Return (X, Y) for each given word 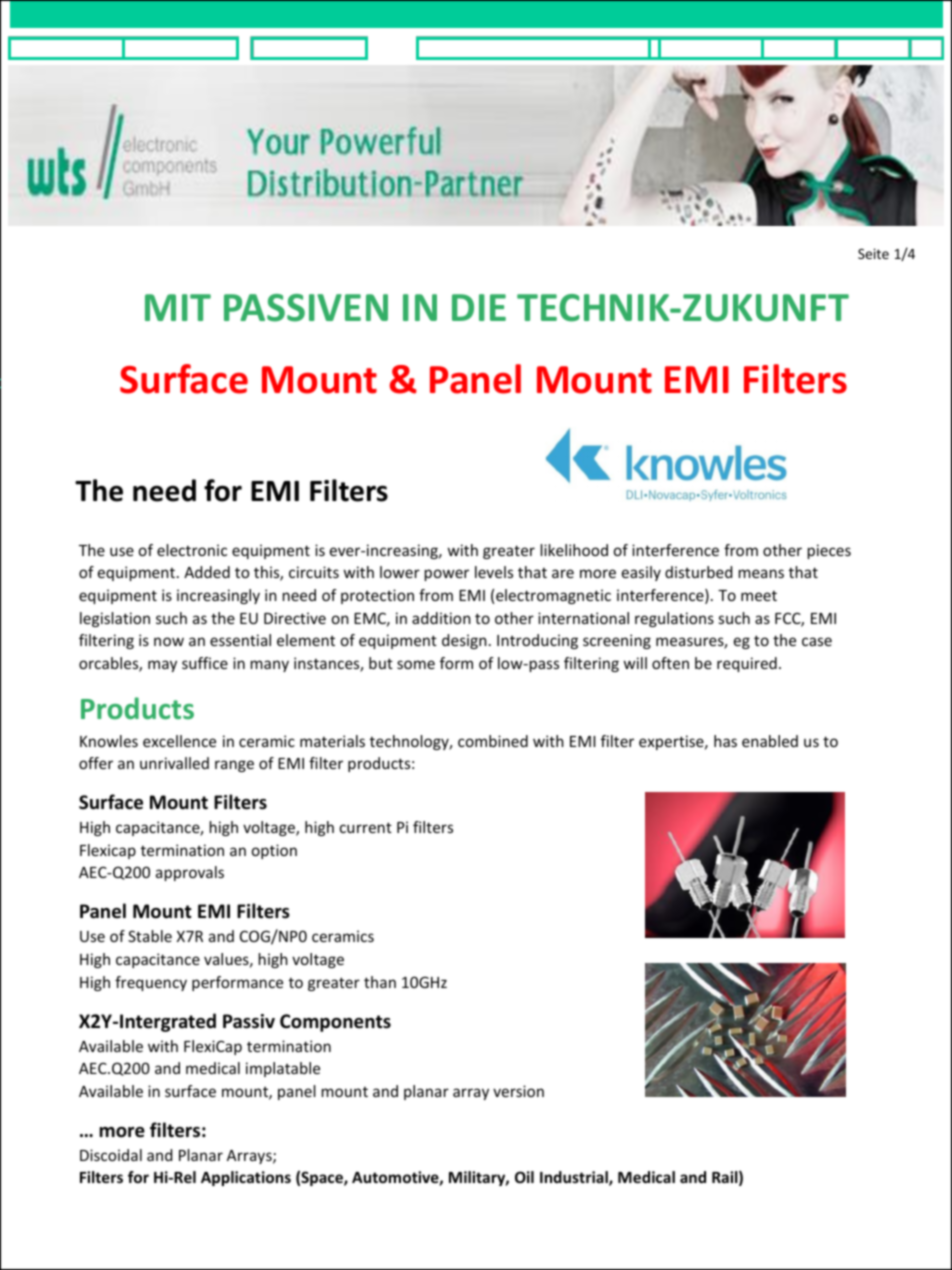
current (366, 827)
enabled (770, 741)
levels (494, 572)
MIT (178, 307)
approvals (190, 873)
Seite (873, 253)
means (761, 573)
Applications (246, 1178)
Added (207, 572)
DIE (479, 307)
